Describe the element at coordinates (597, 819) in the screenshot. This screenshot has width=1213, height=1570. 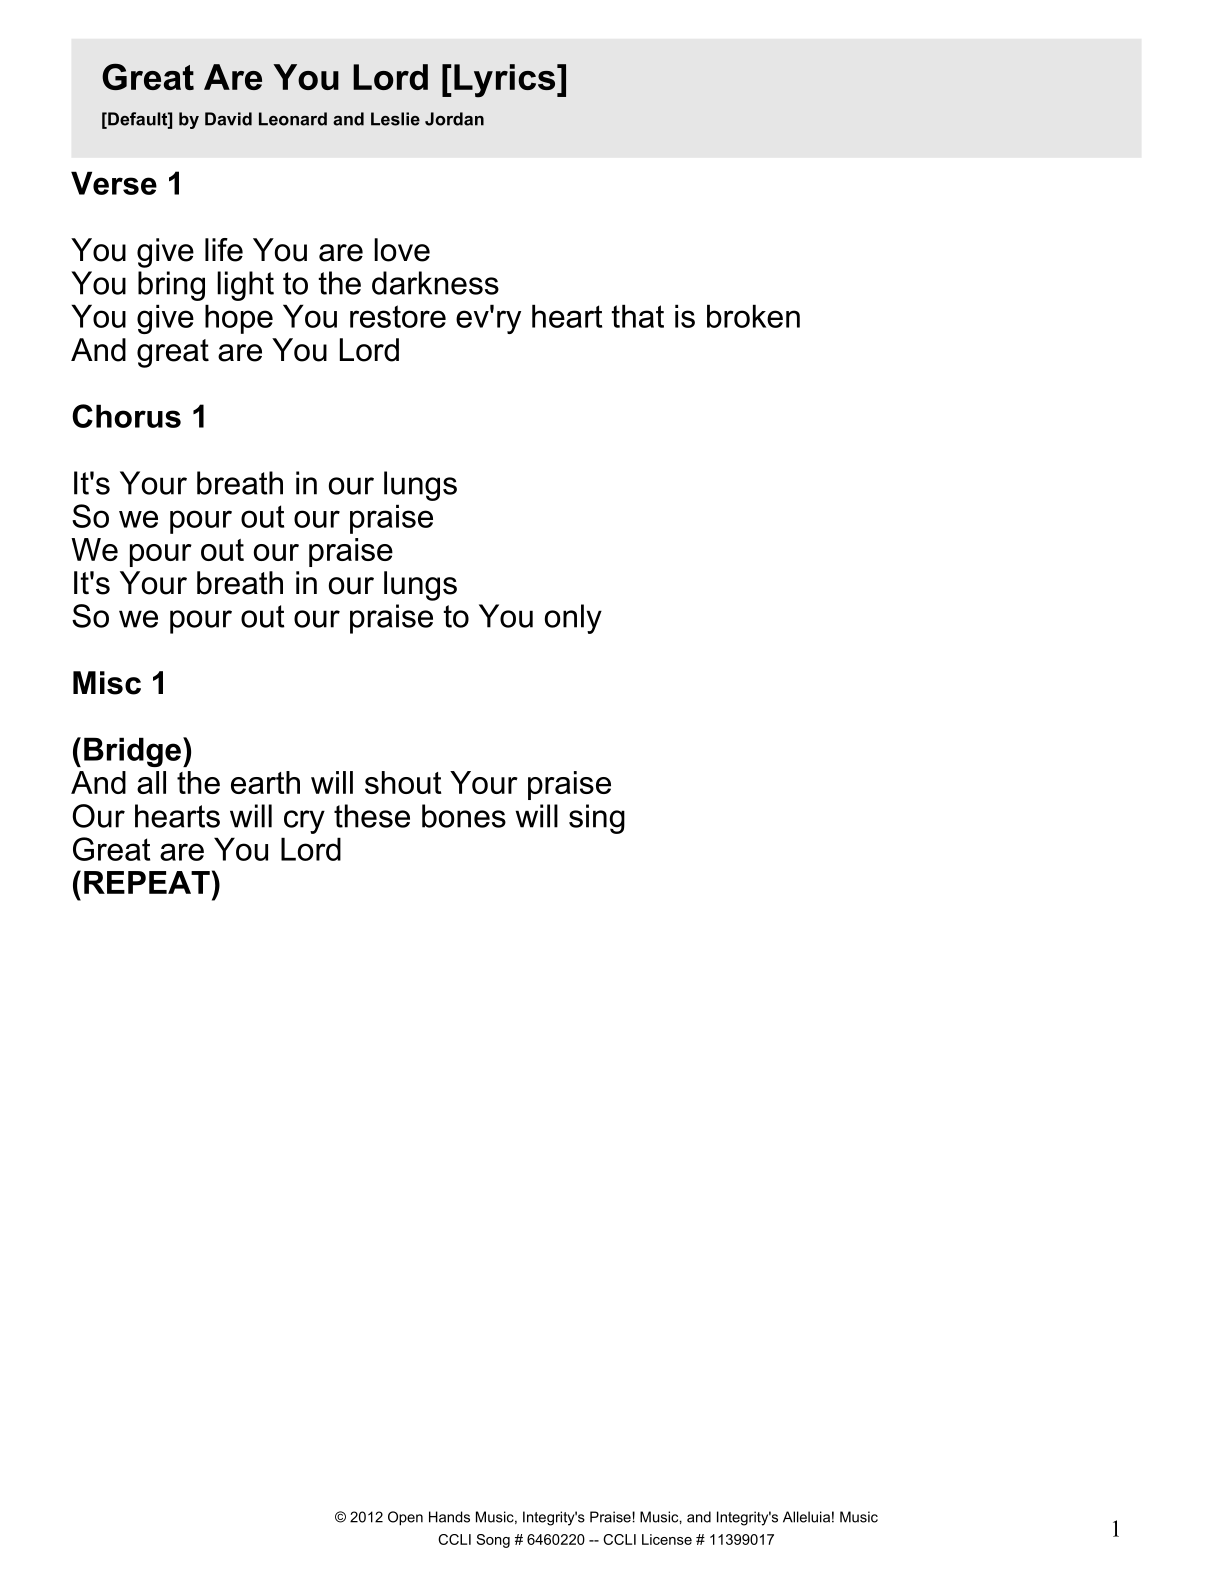
I see `sing` at that location.
